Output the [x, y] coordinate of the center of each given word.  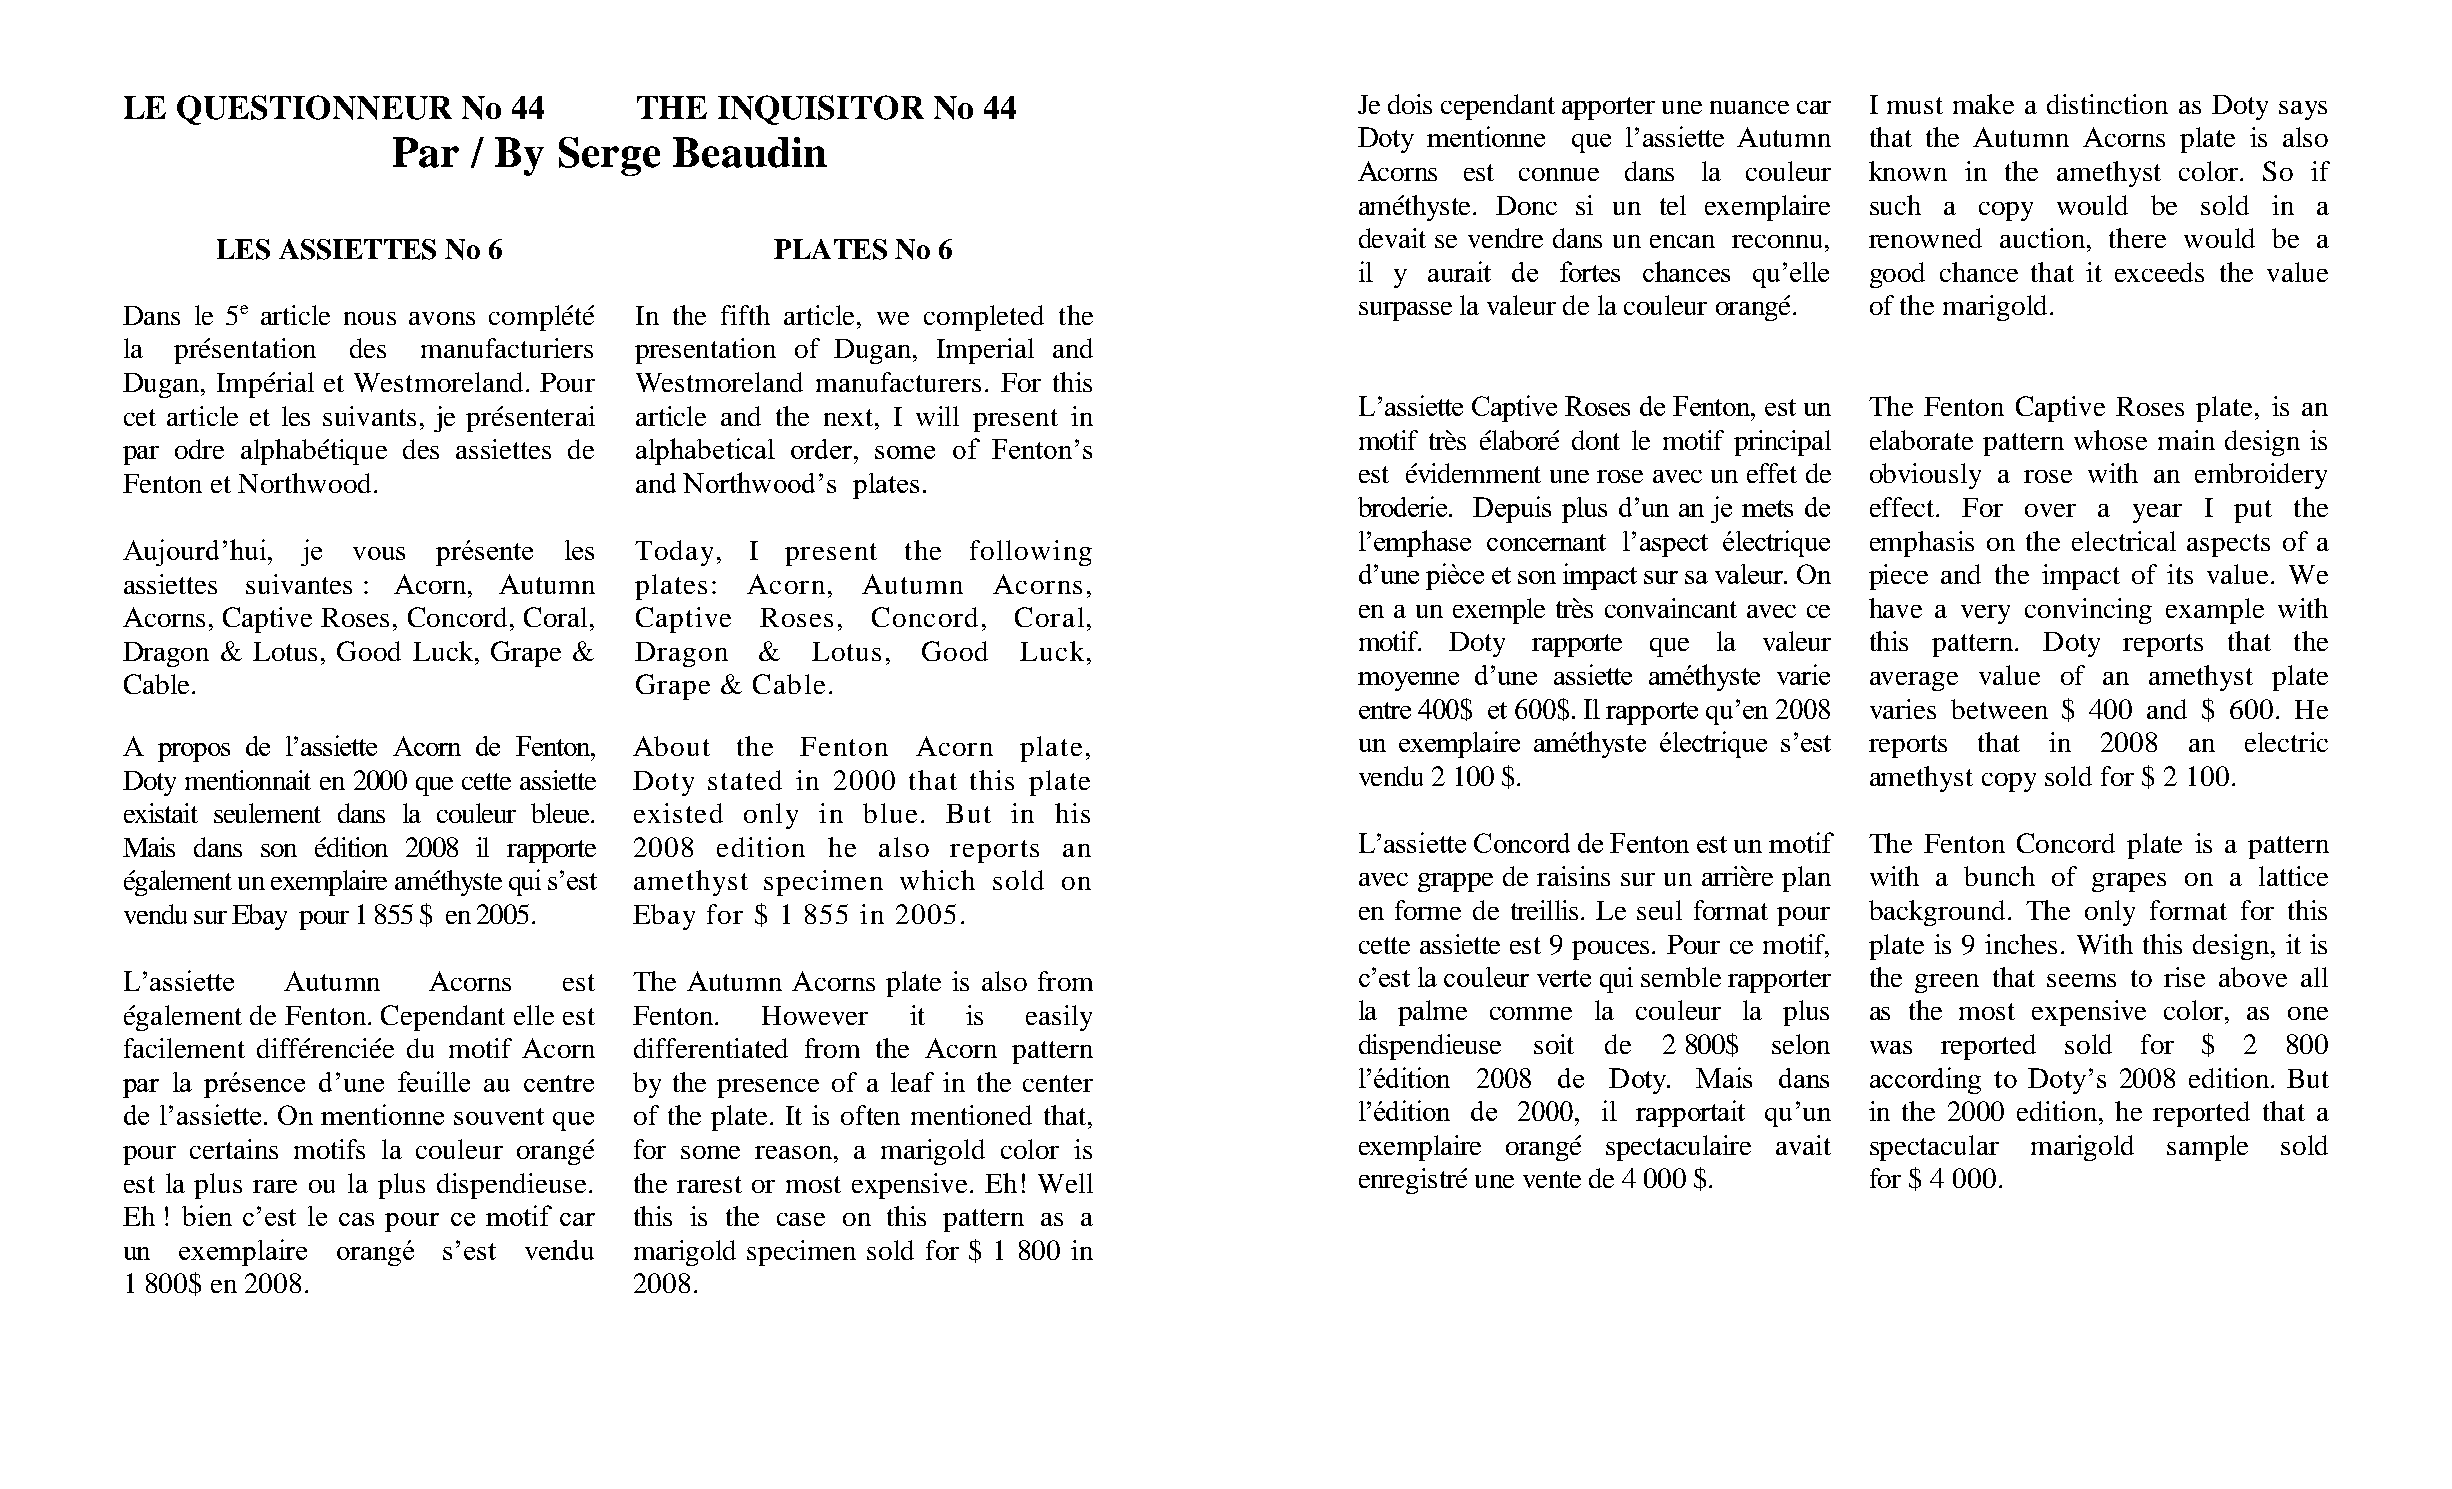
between [1999, 709]
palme [1432, 1013]
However [815, 1015]
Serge [609, 156]
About [671, 746]
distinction [2107, 104]
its [2180, 574]
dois [1410, 104]
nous [370, 318]
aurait [1459, 271]
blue [890, 813]
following [1031, 553]
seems [2081, 980]
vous [379, 553]
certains [234, 1149]
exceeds [2159, 272]
